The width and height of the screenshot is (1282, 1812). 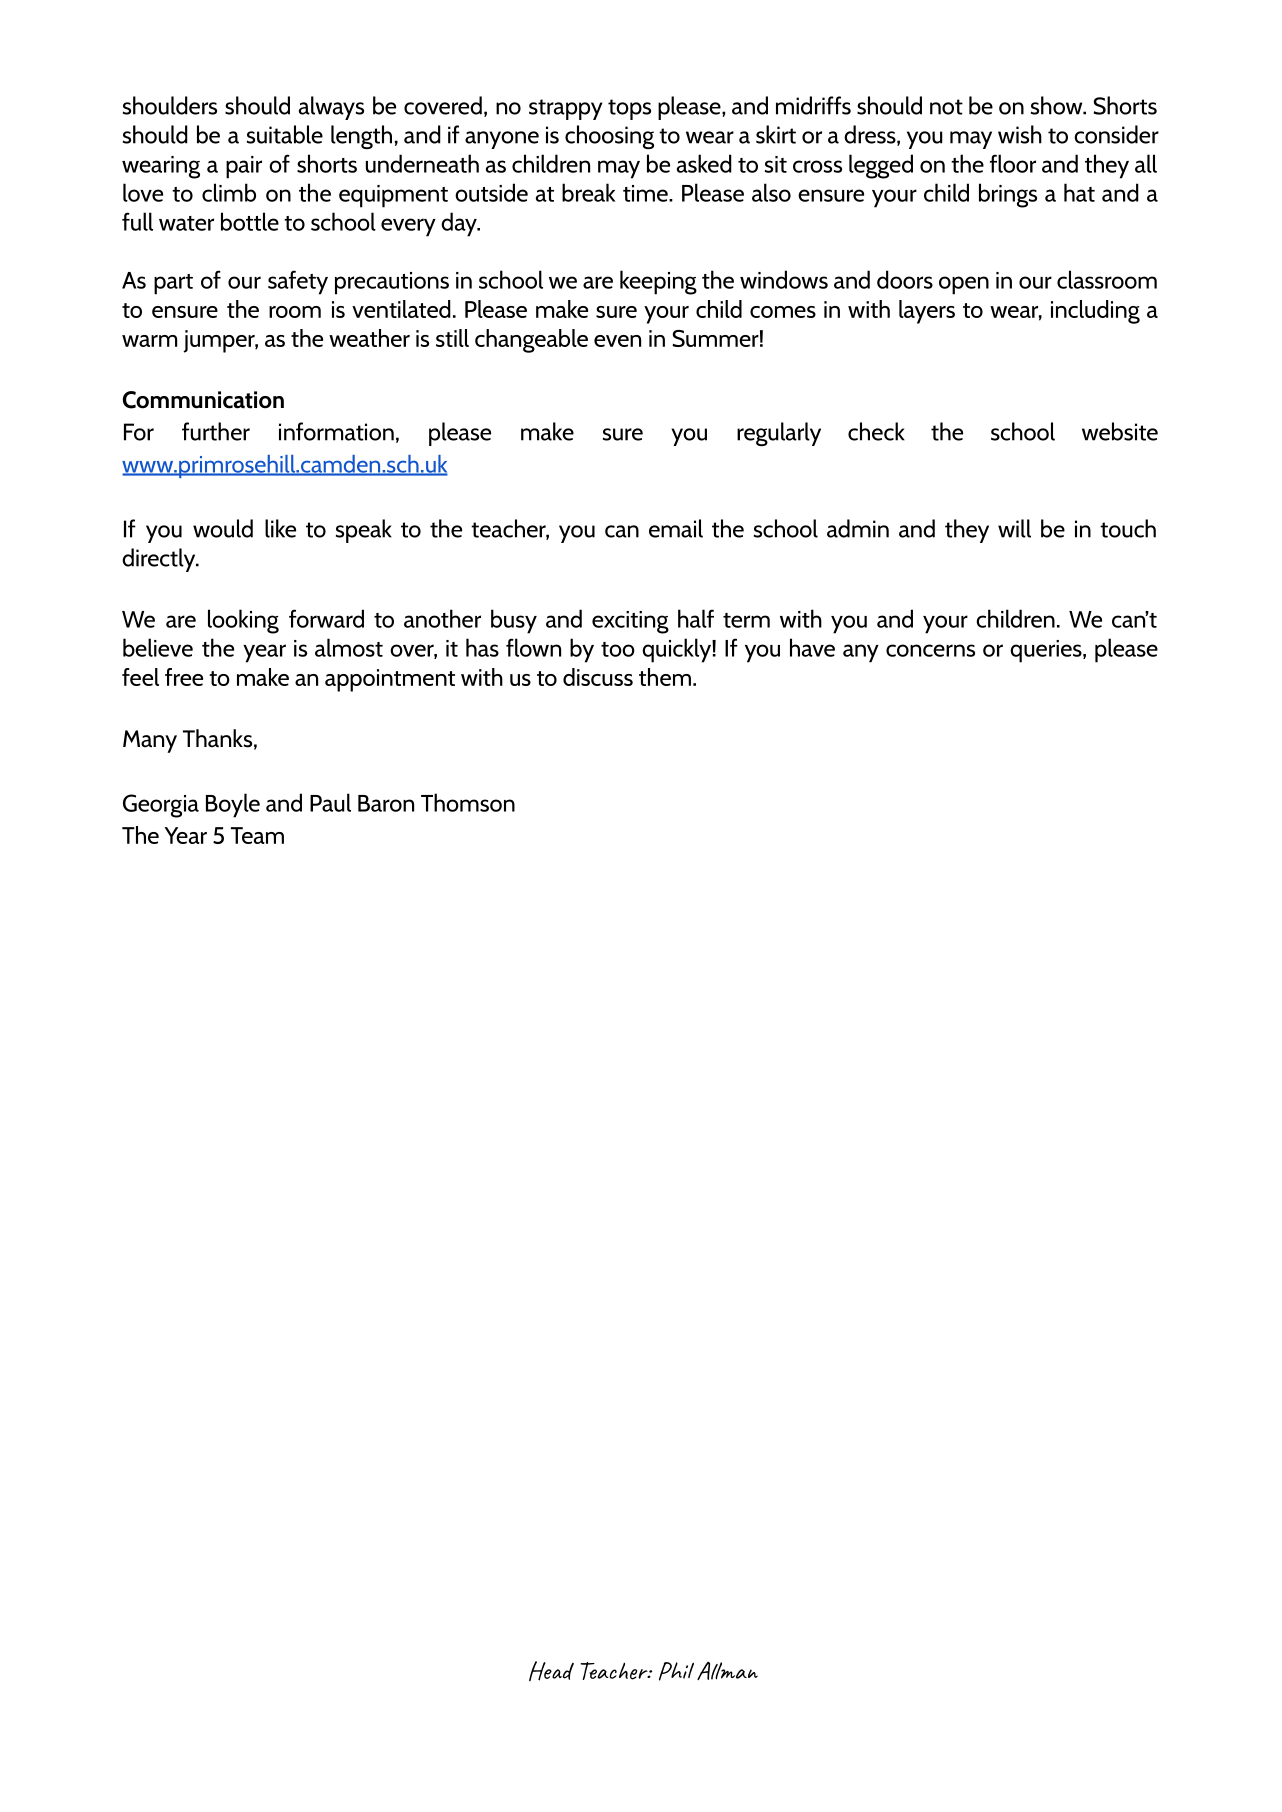 I want to click on Team, so click(x=257, y=835).
